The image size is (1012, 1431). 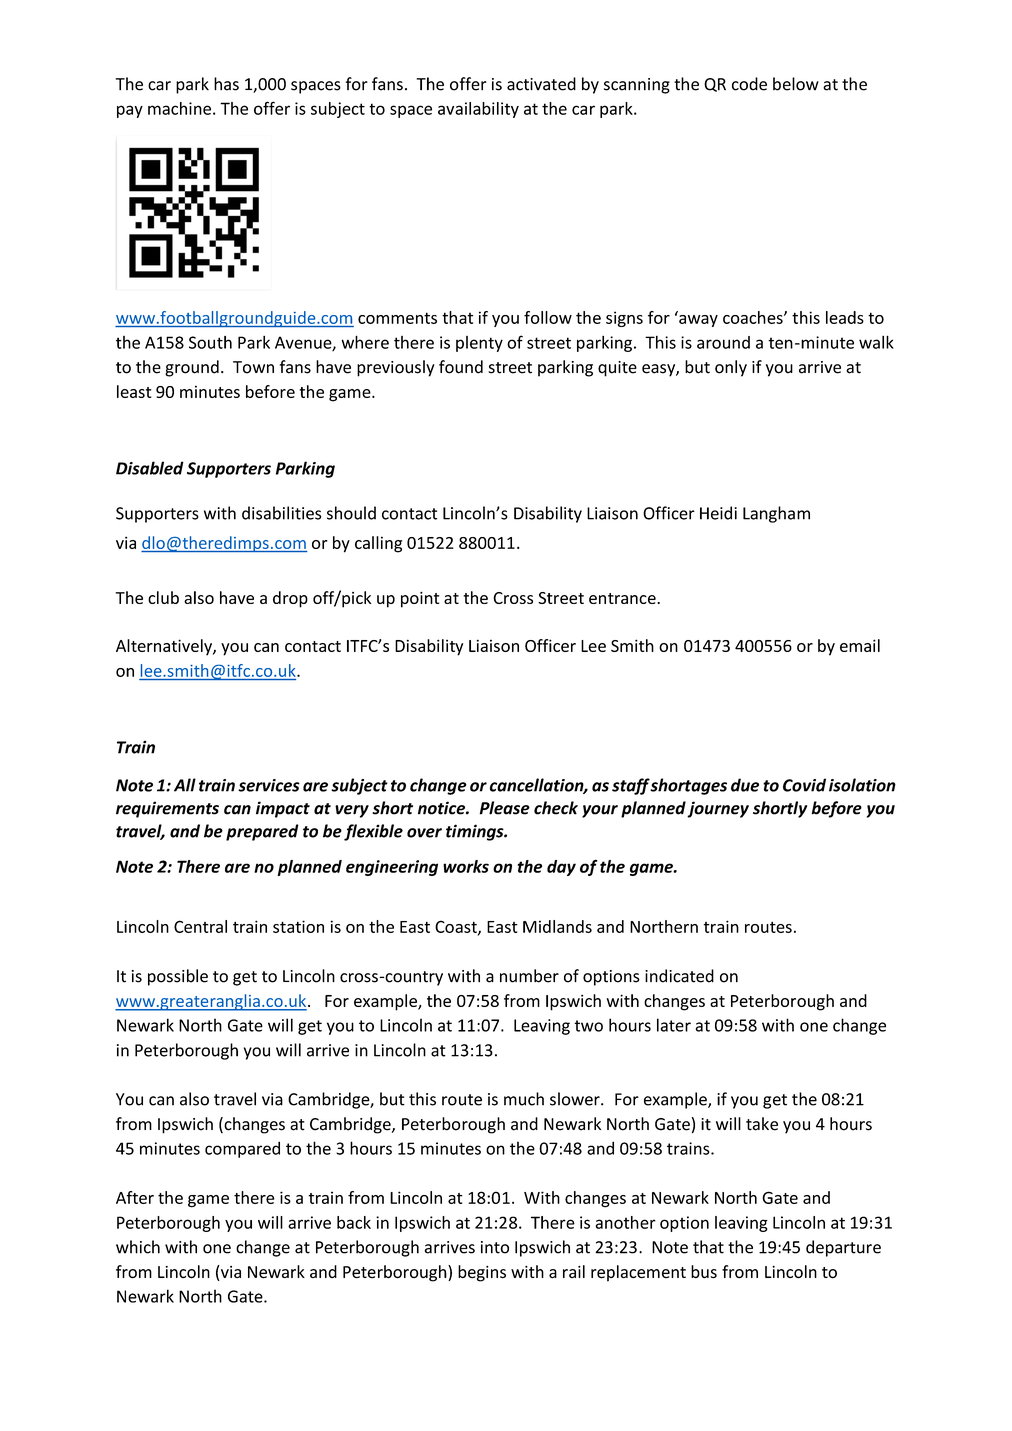 What do you see at coordinates (754, 317) in the image?
I see `coaches` at bounding box center [754, 317].
